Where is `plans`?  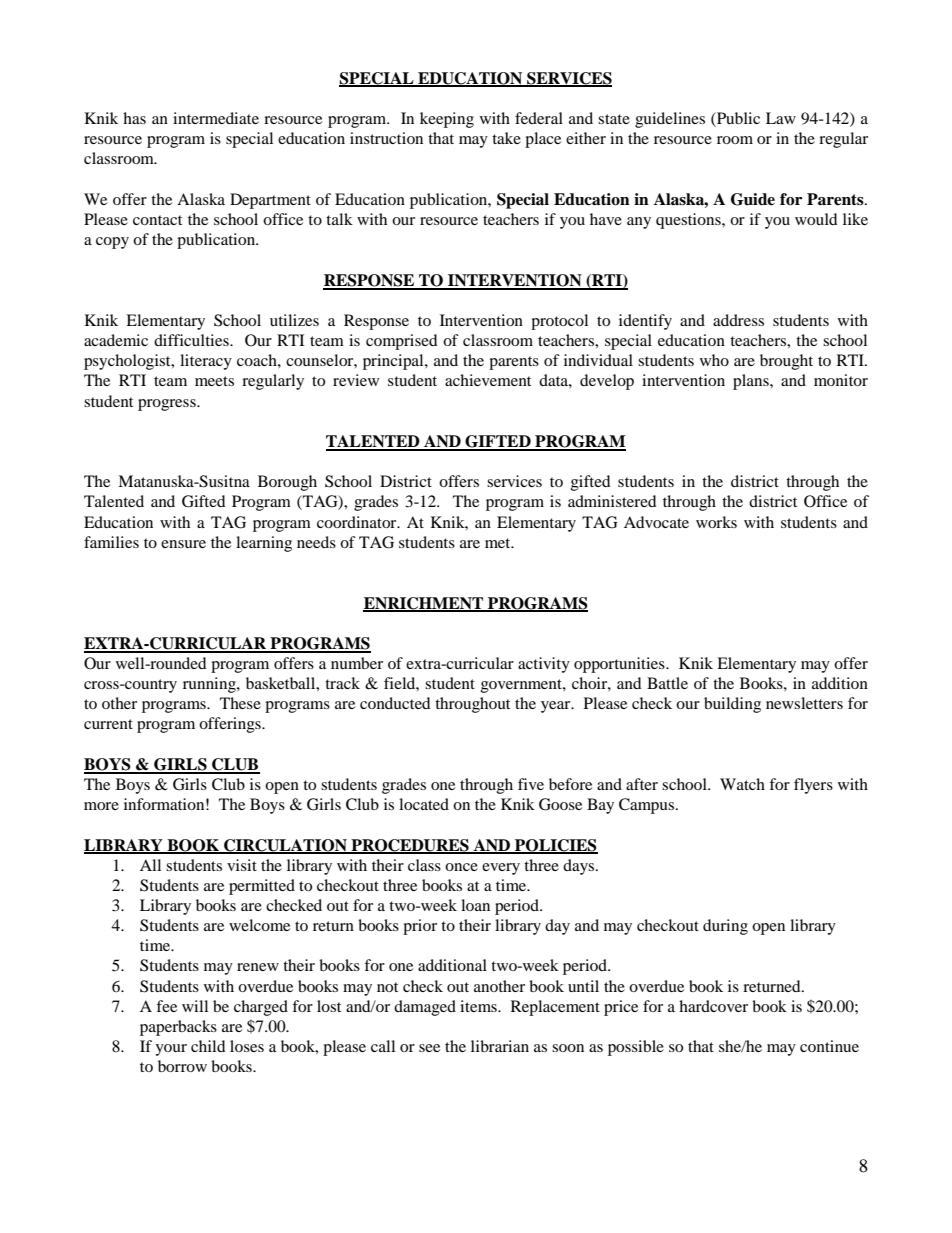 plans is located at coordinates (752, 382).
